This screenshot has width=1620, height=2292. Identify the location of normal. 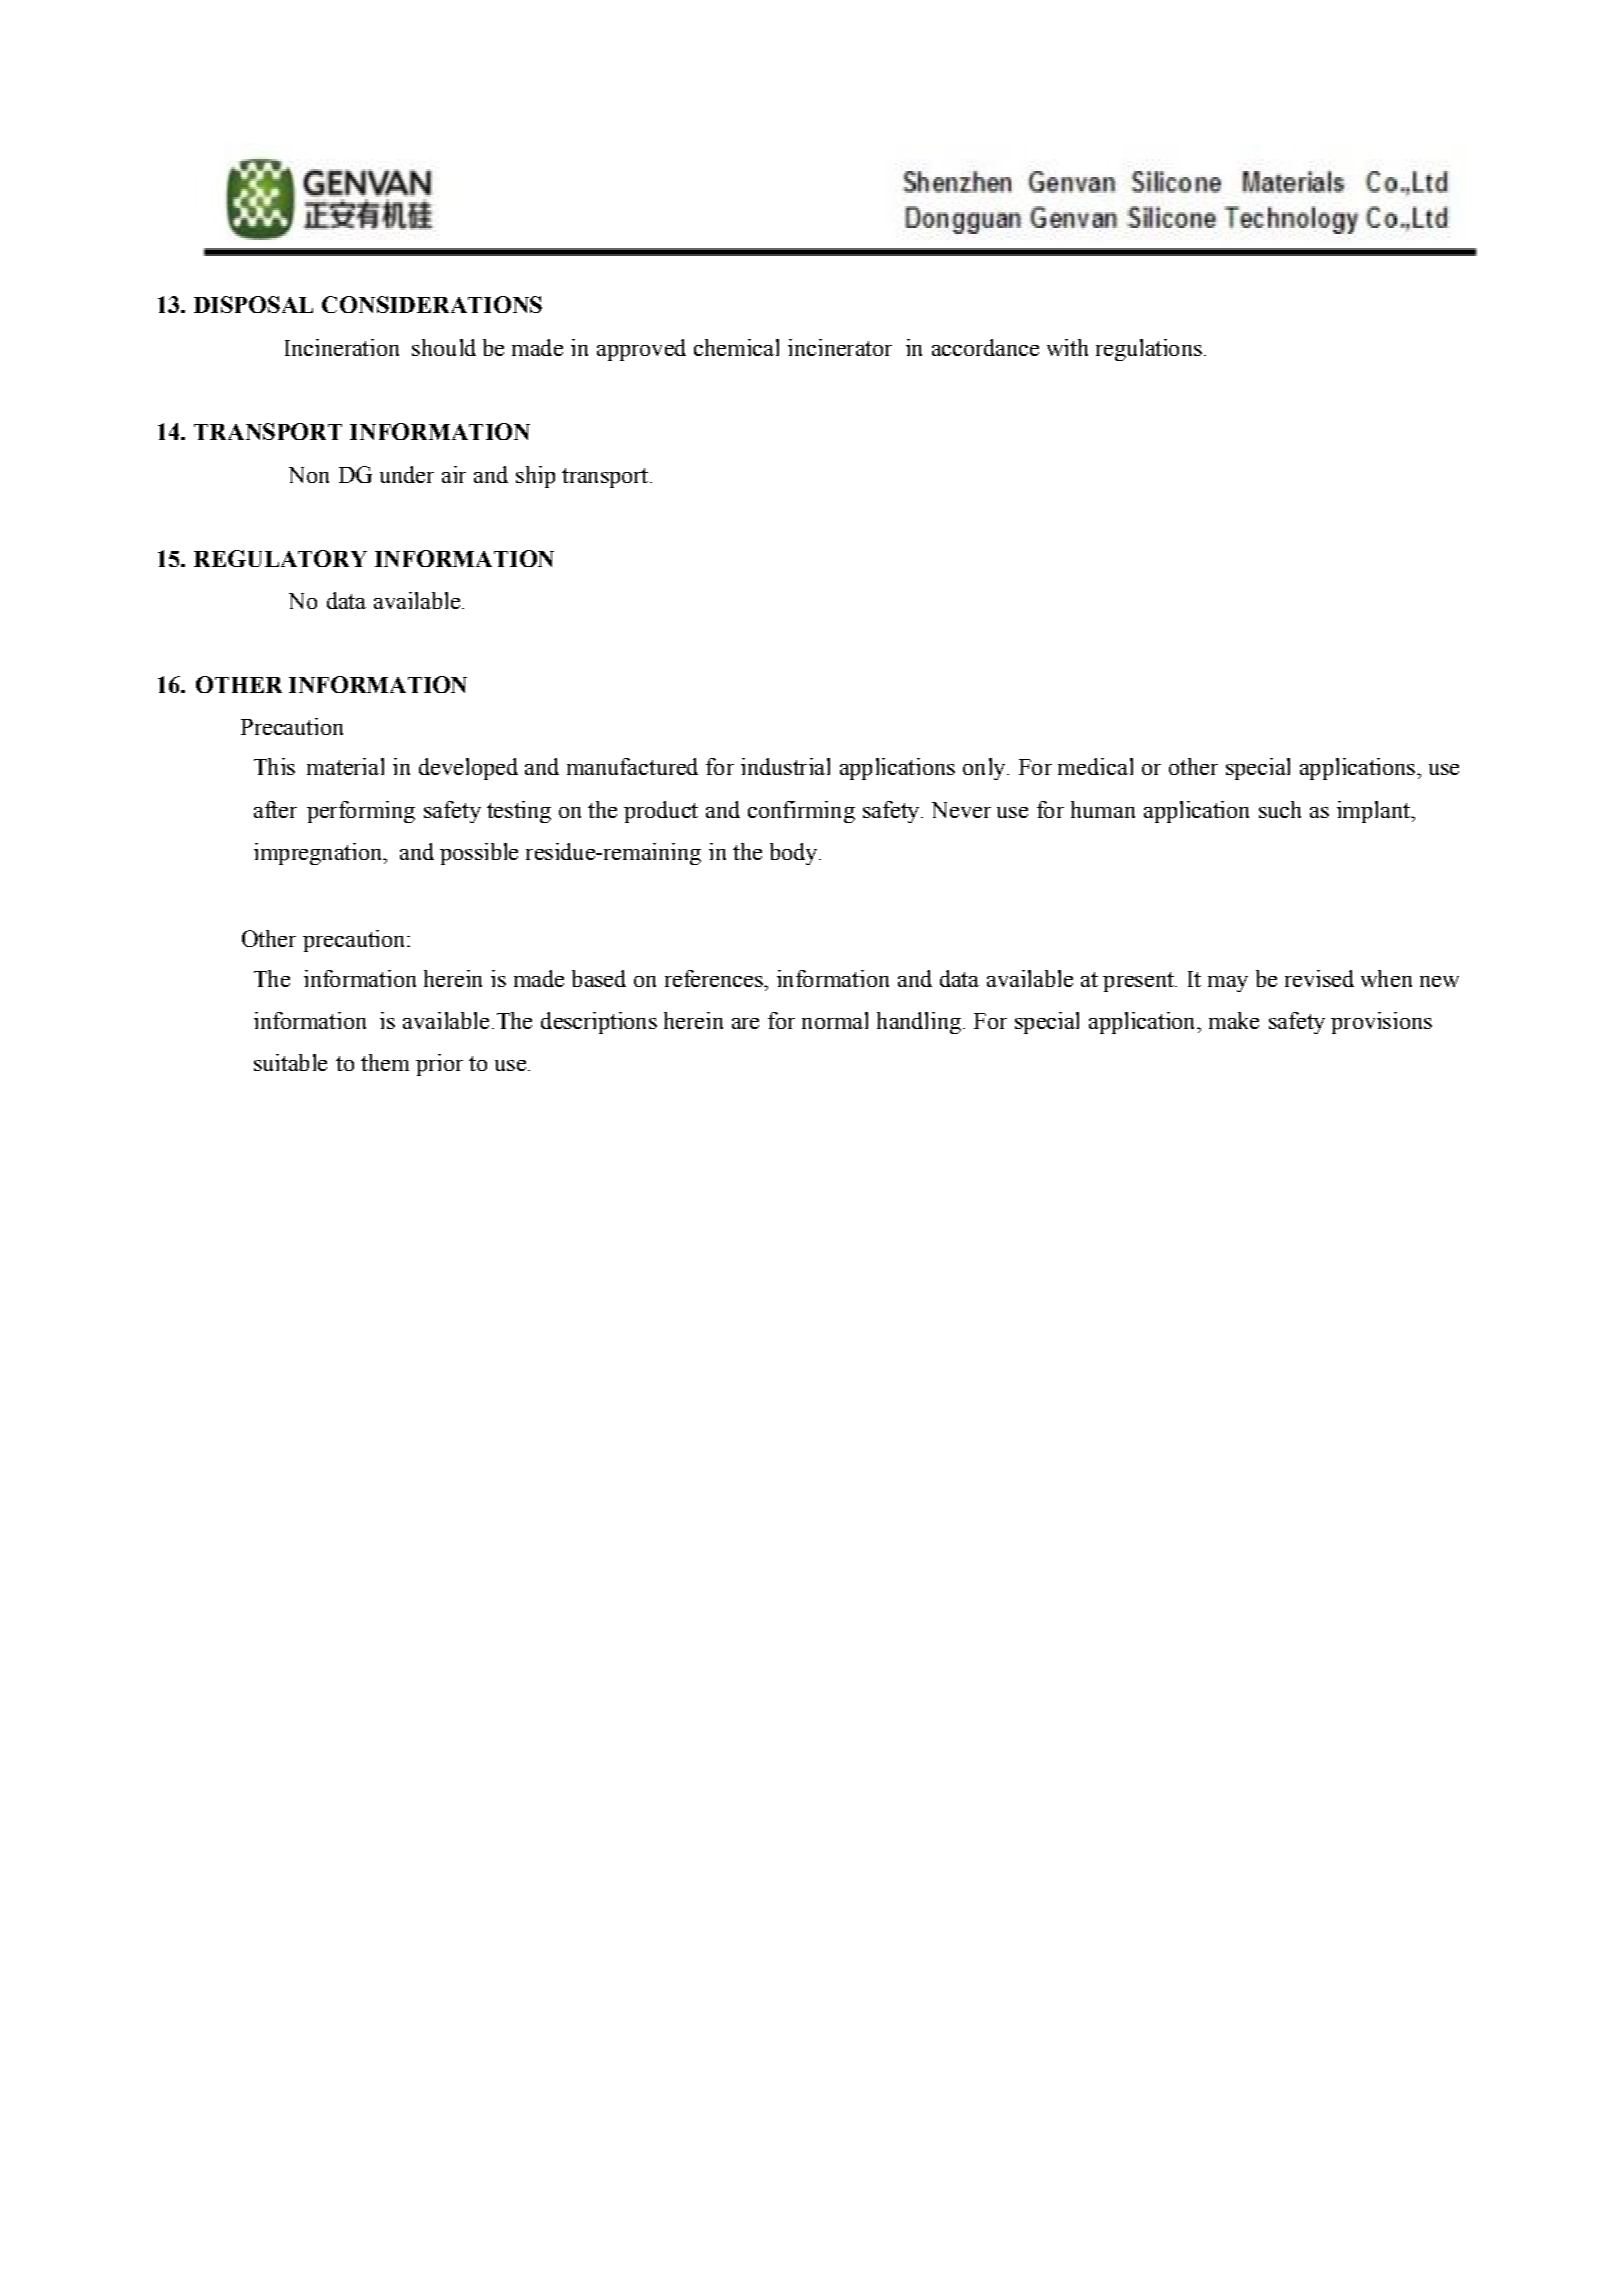
(835, 1020).
